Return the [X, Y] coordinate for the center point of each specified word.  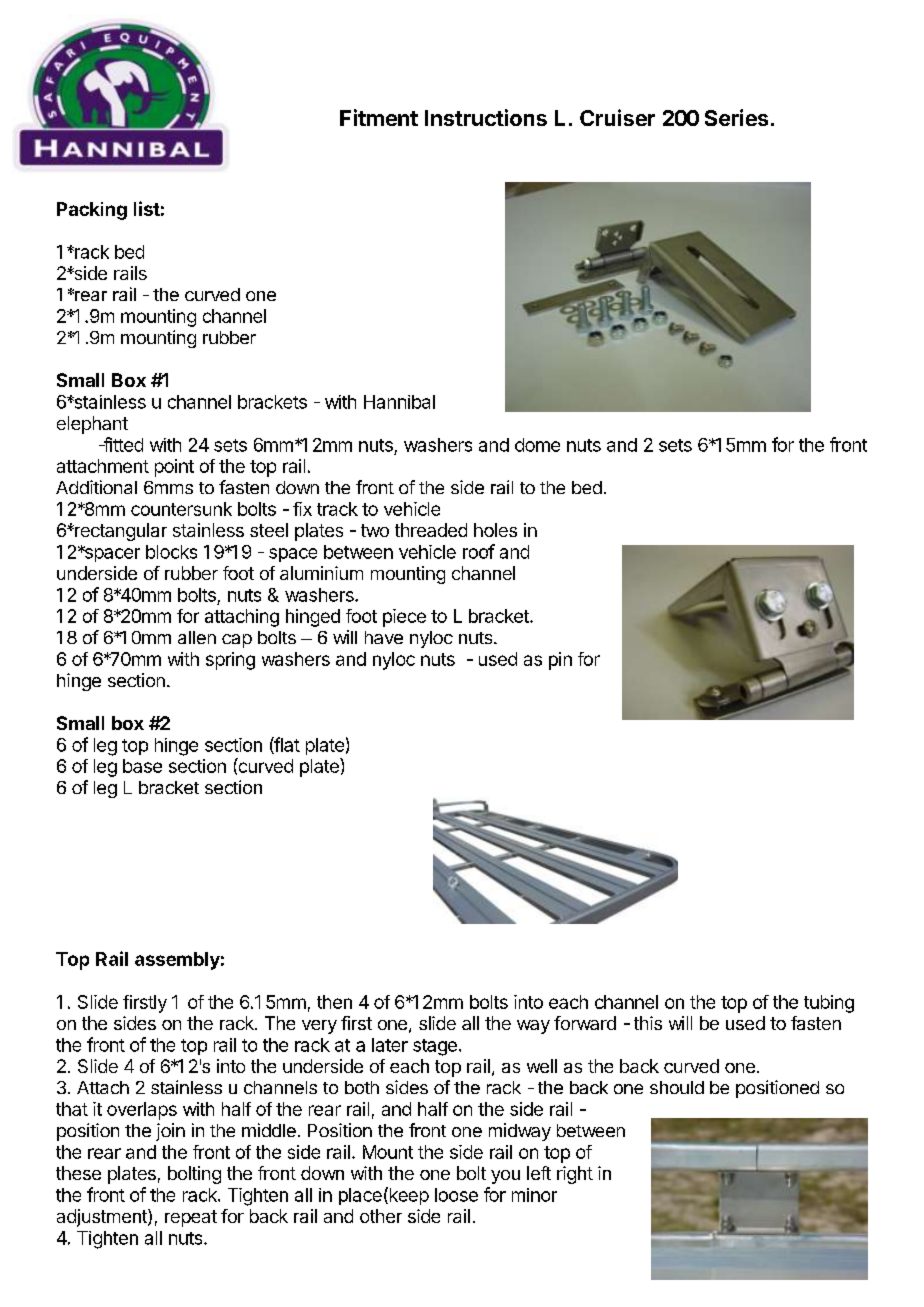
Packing [92, 211]
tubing [829, 1004]
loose [456, 1195]
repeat [191, 1218]
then [334, 1002]
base [142, 766]
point [174, 468]
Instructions [486, 117]
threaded [431, 530]
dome [537, 445]
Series [736, 117]
